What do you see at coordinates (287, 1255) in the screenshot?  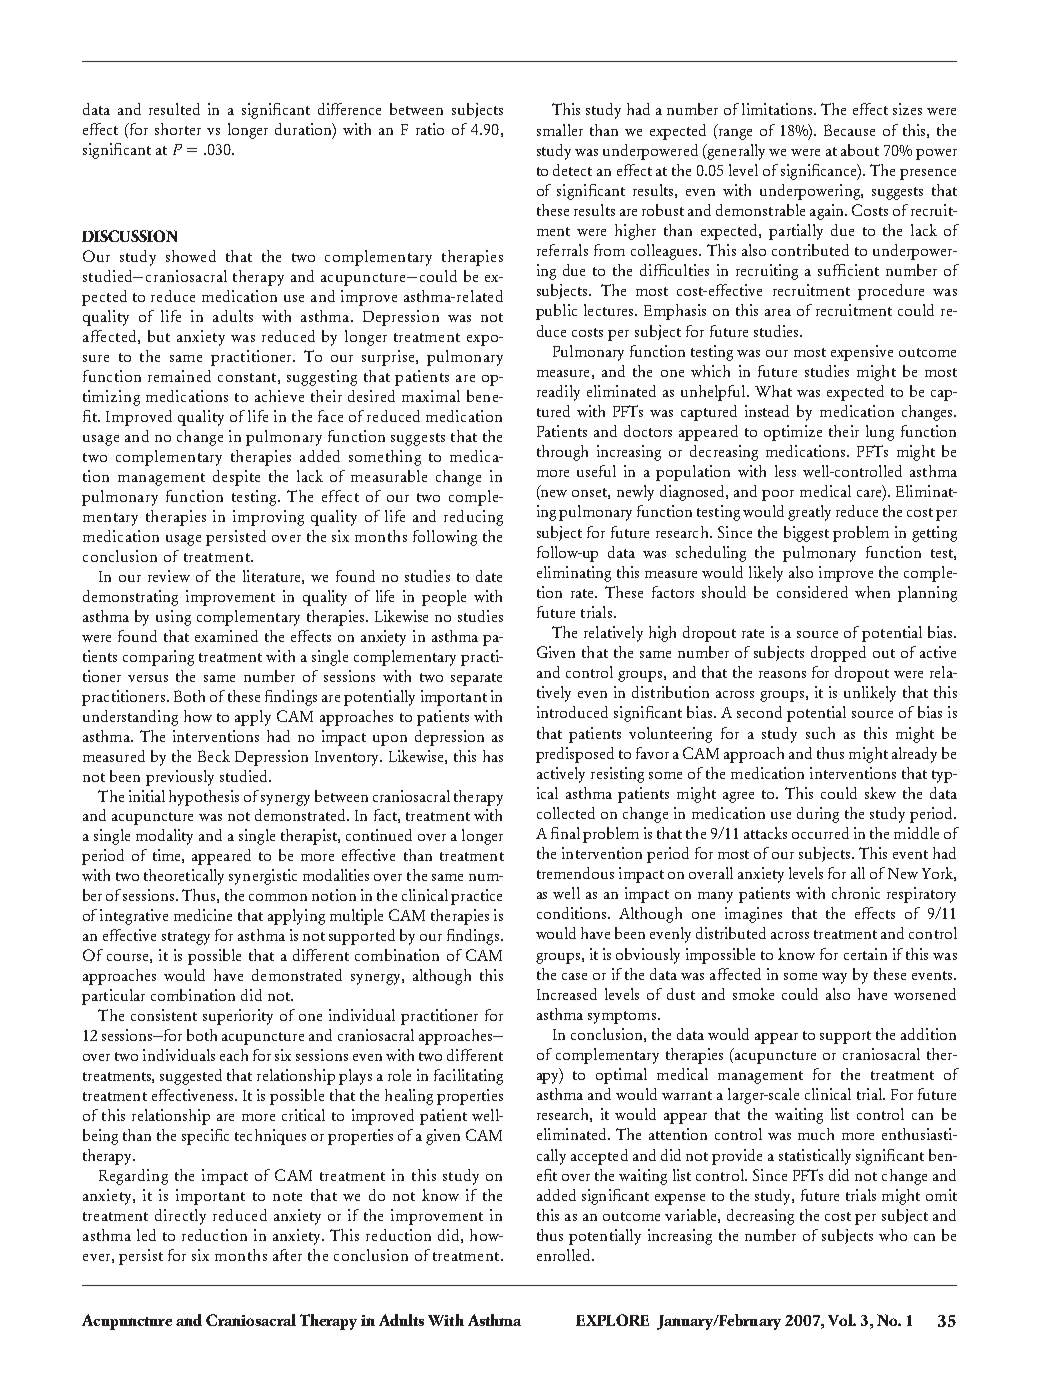 I see `after` at bounding box center [287, 1255].
